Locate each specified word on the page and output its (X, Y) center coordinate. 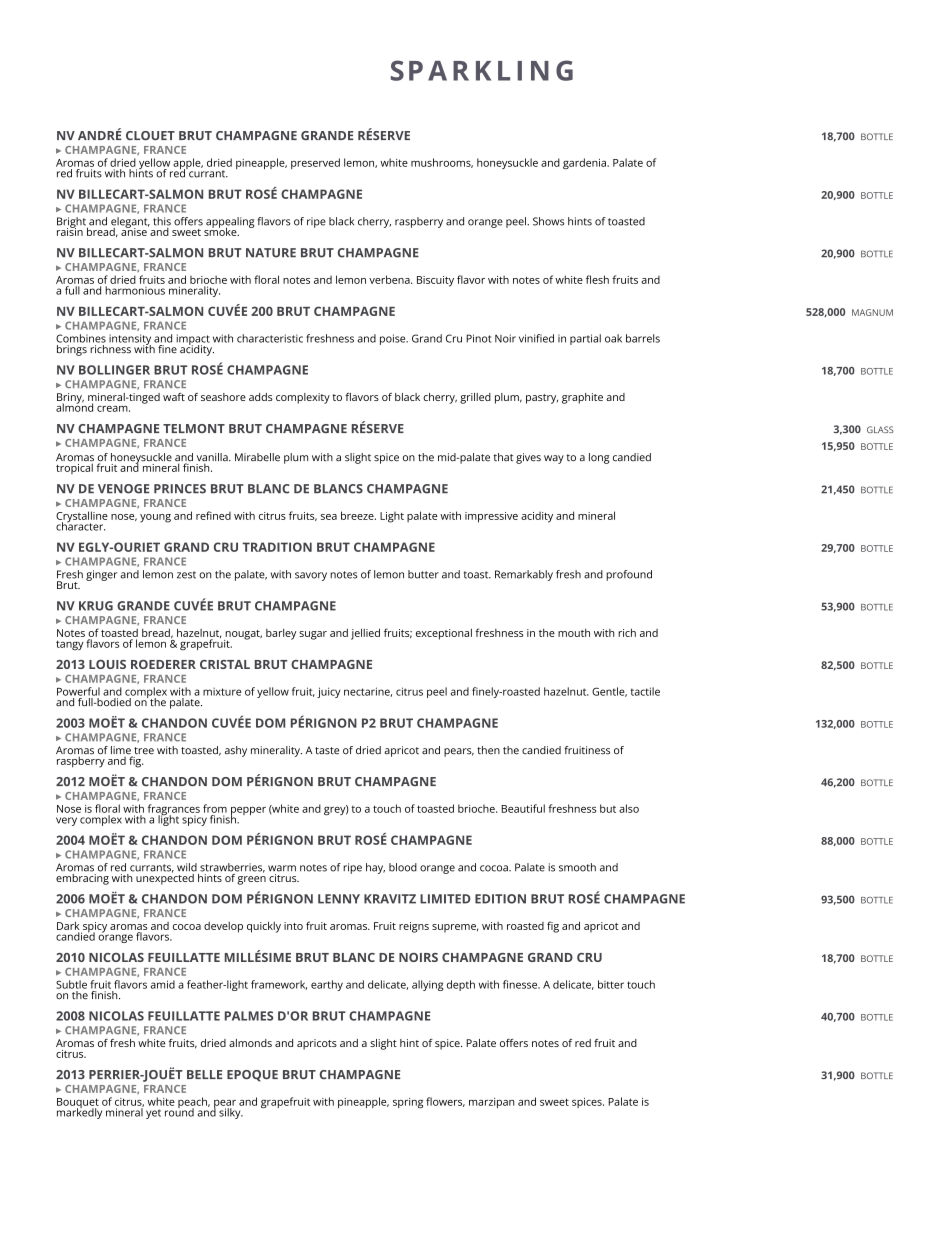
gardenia (585, 163)
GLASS (880, 429)
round (179, 1111)
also (629, 808)
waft (174, 397)
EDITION (500, 899)
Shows (548, 221)
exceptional (444, 634)
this (162, 221)
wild (187, 867)
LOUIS (107, 664)
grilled (475, 398)
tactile (645, 691)
